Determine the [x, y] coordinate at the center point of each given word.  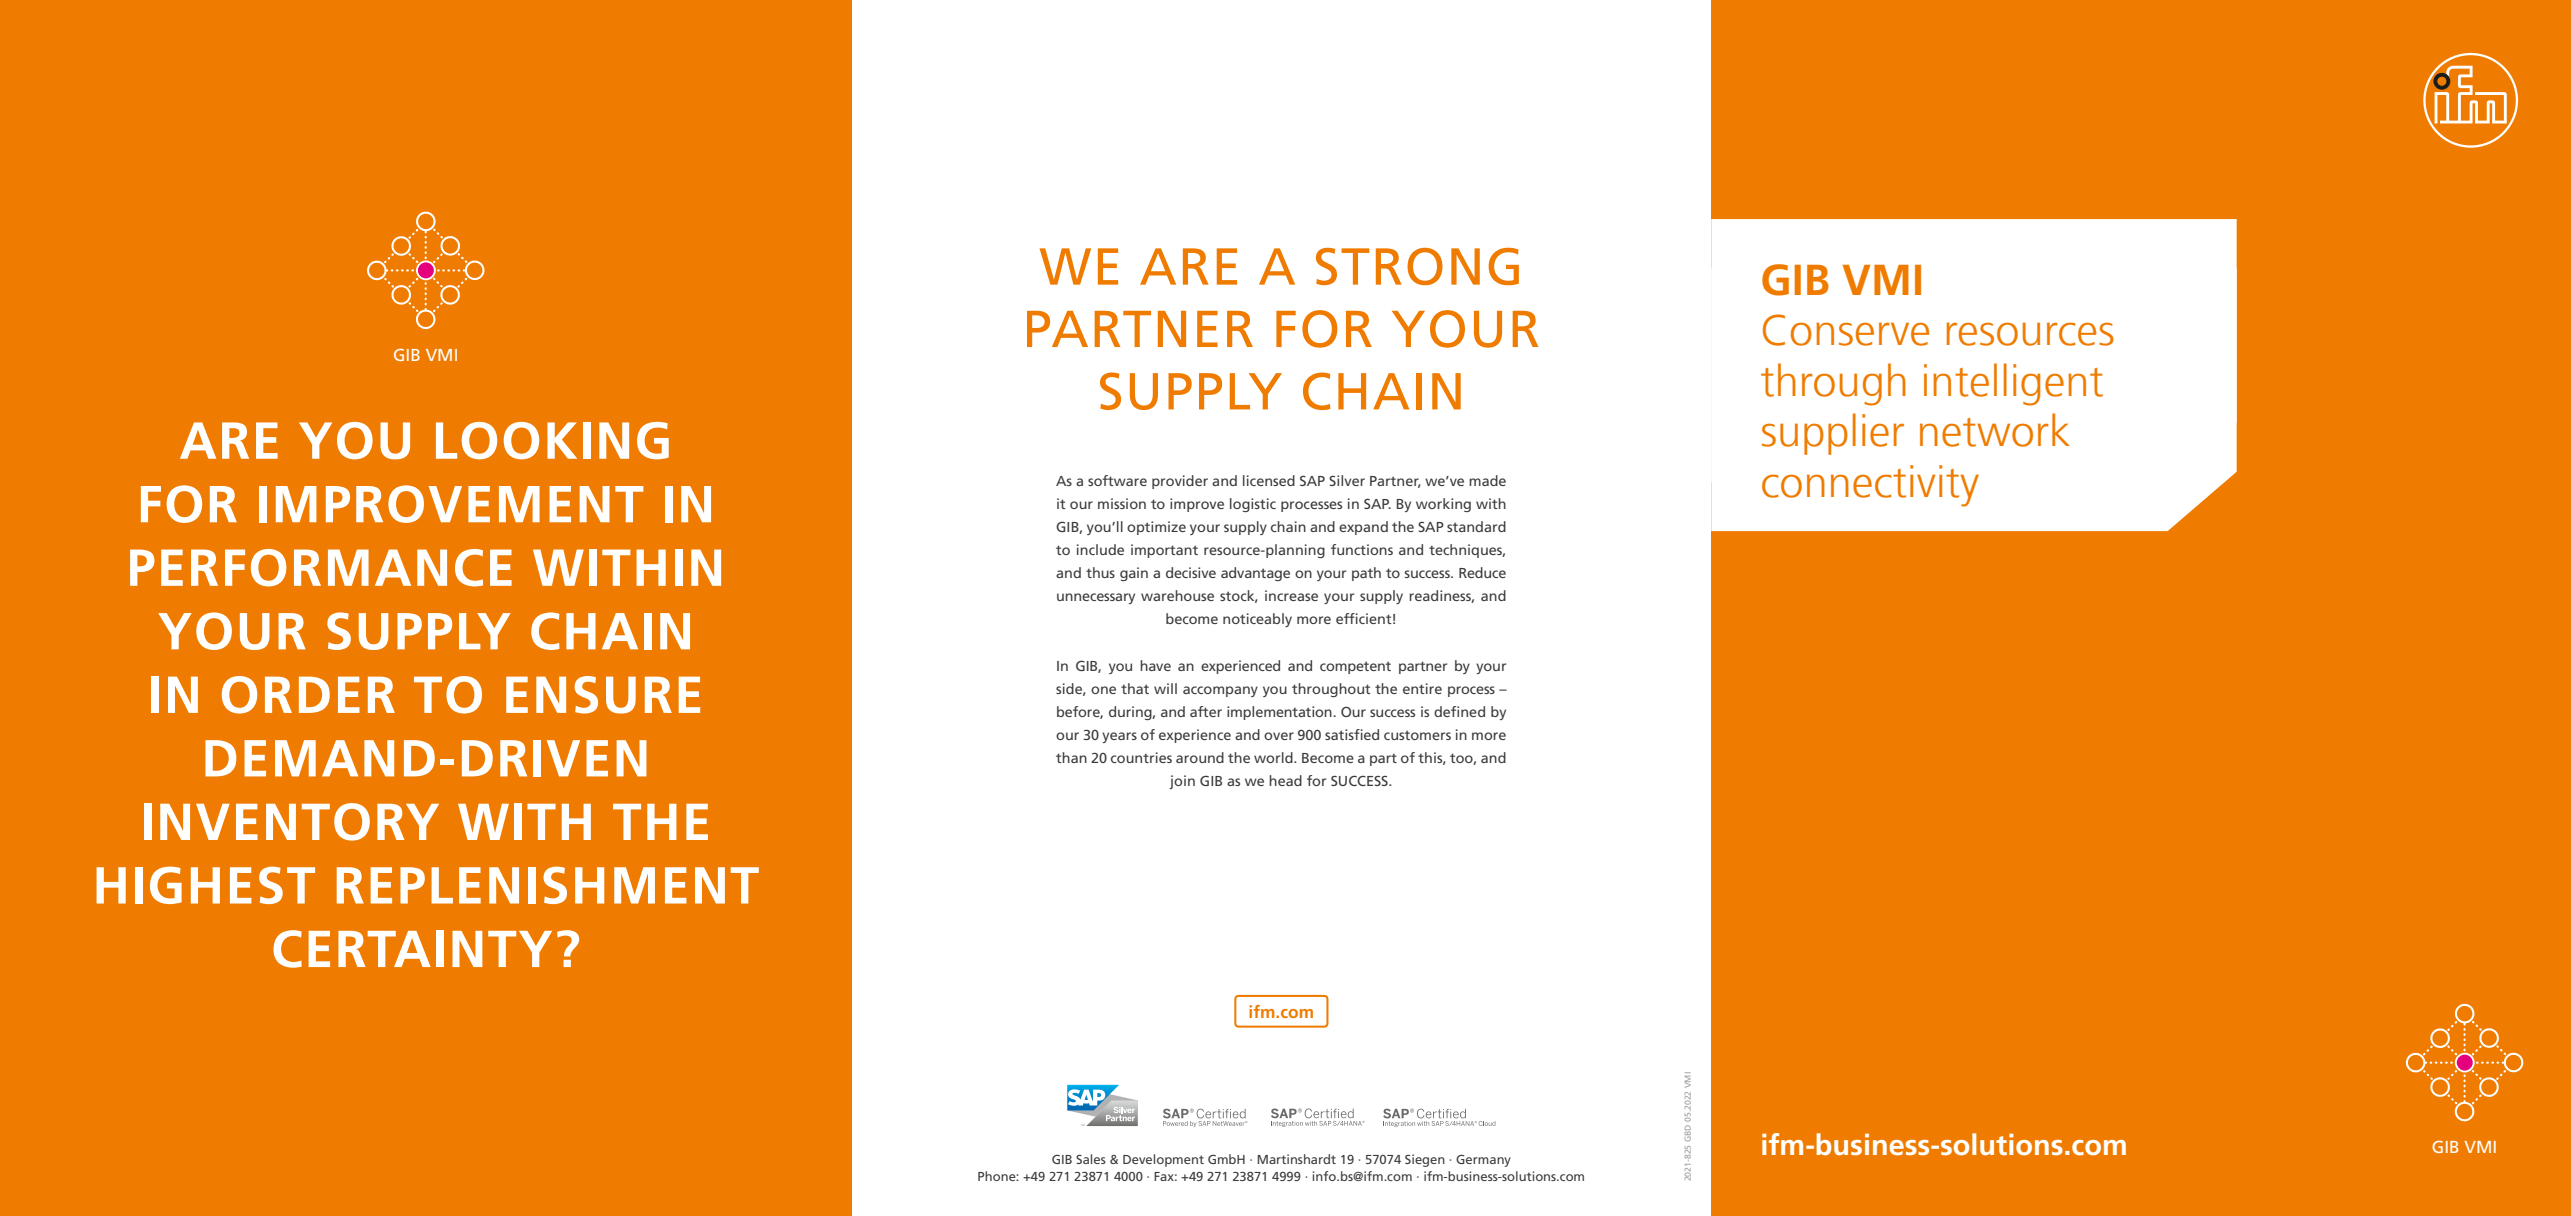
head [1285, 780]
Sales [1091, 1159]
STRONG [1417, 266]
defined [1459, 711]
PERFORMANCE [321, 568]
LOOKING [552, 440]
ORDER [308, 695]
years [1119, 737]
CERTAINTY [412, 949]
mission [1122, 503]
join [1182, 782]
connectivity [1870, 486]
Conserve [1846, 330]
